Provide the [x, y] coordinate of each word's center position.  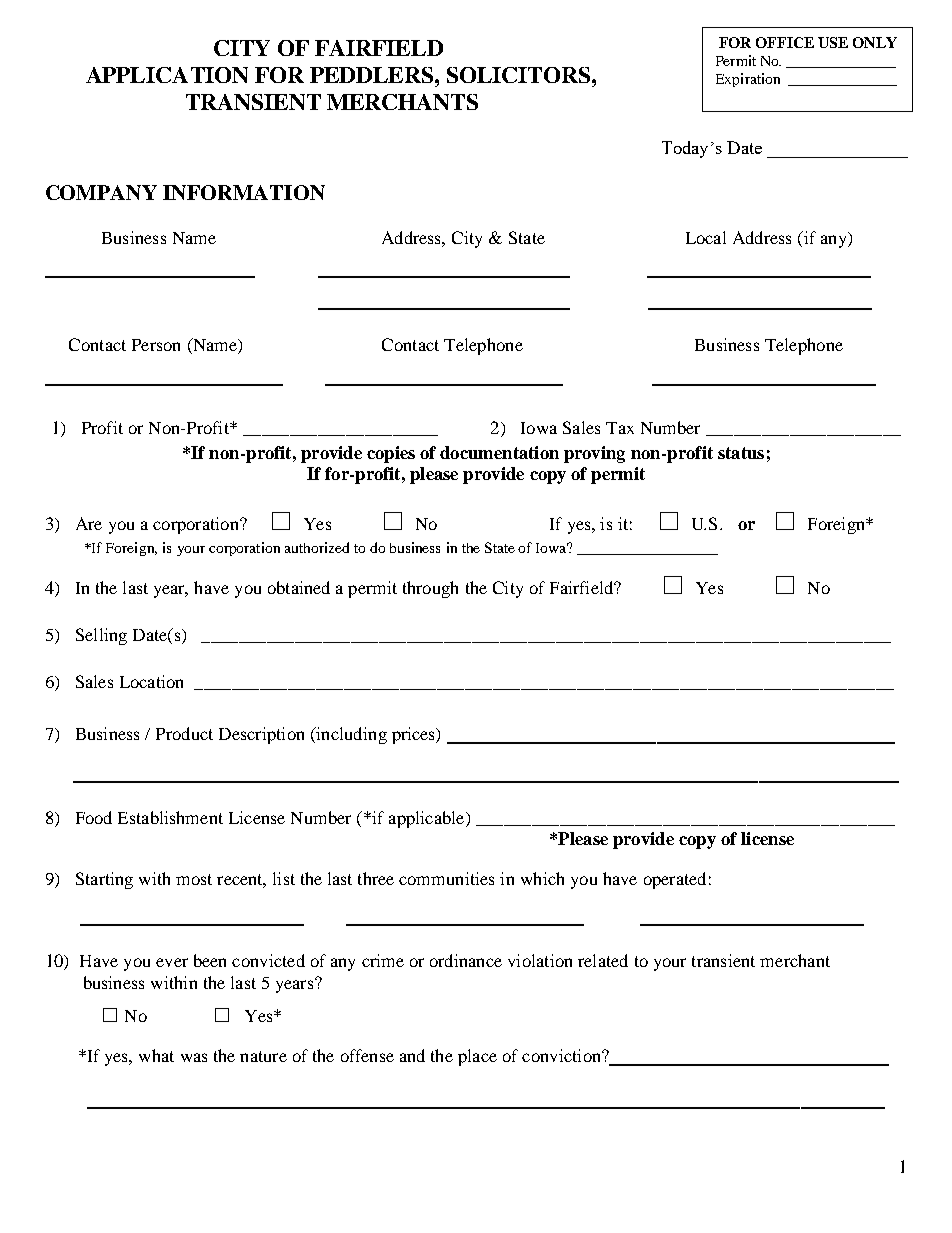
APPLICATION [167, 75]
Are [89, 523]
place [477, 1057]
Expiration [748, 80]
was [194, 1057]
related [603, 960]
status [741, 453]
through [430, 589]
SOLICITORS [520, 75]
